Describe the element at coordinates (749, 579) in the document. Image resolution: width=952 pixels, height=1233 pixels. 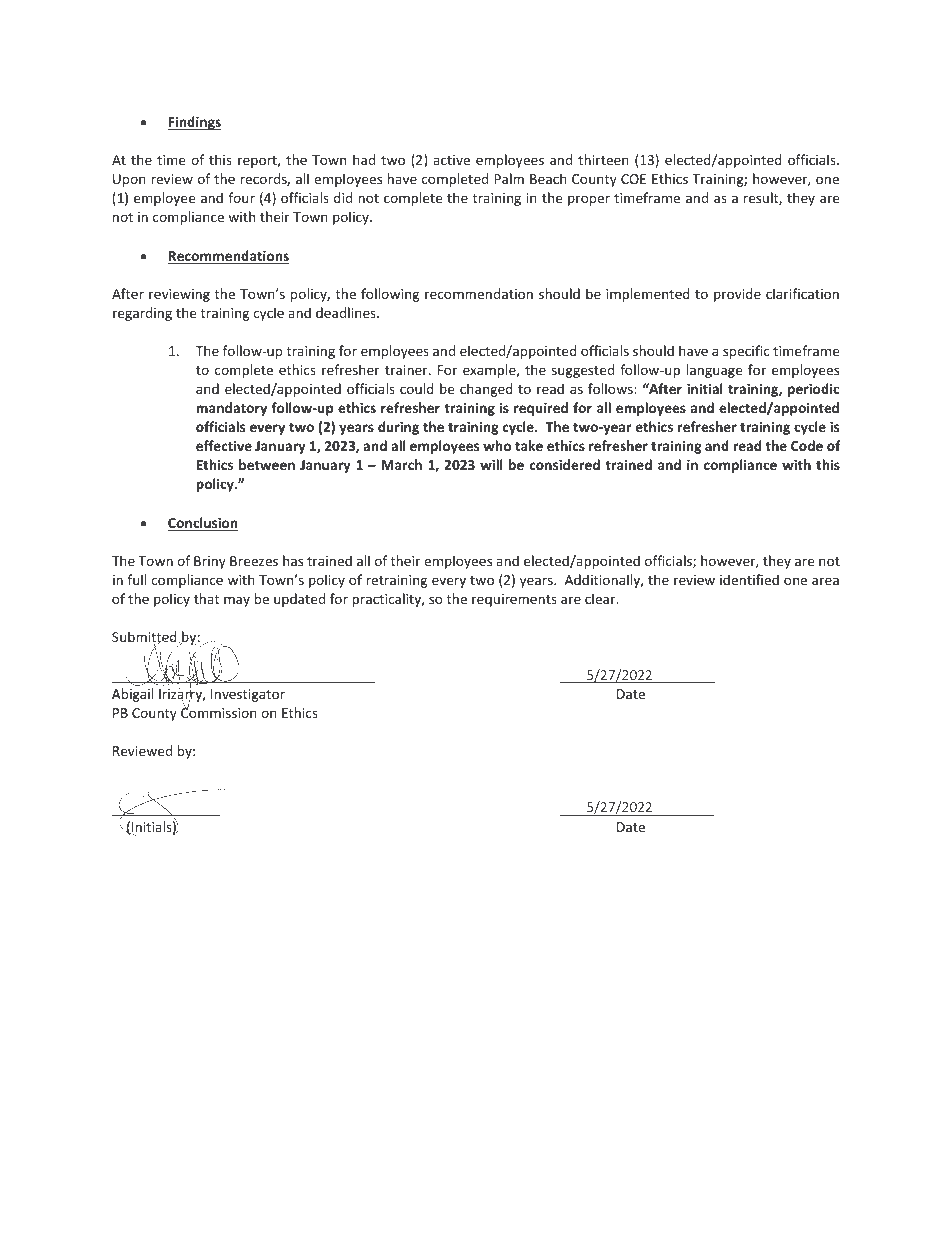
I see `identified` at that location.
